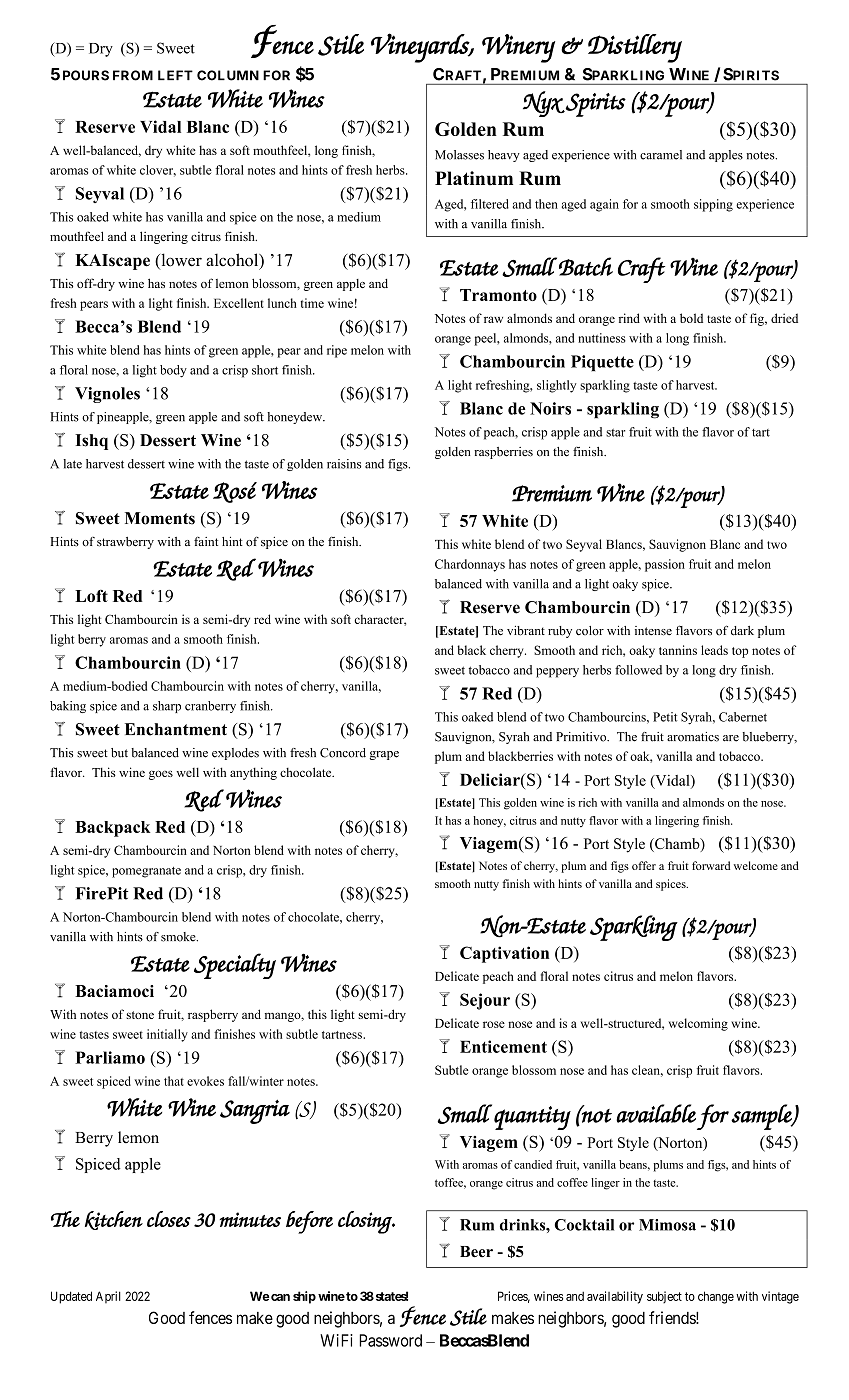 The height and width of the screenshot is (1400, 849). Describe the element at coordinates (635, 48) in the screenshot. I see `Distillery` at that location.
